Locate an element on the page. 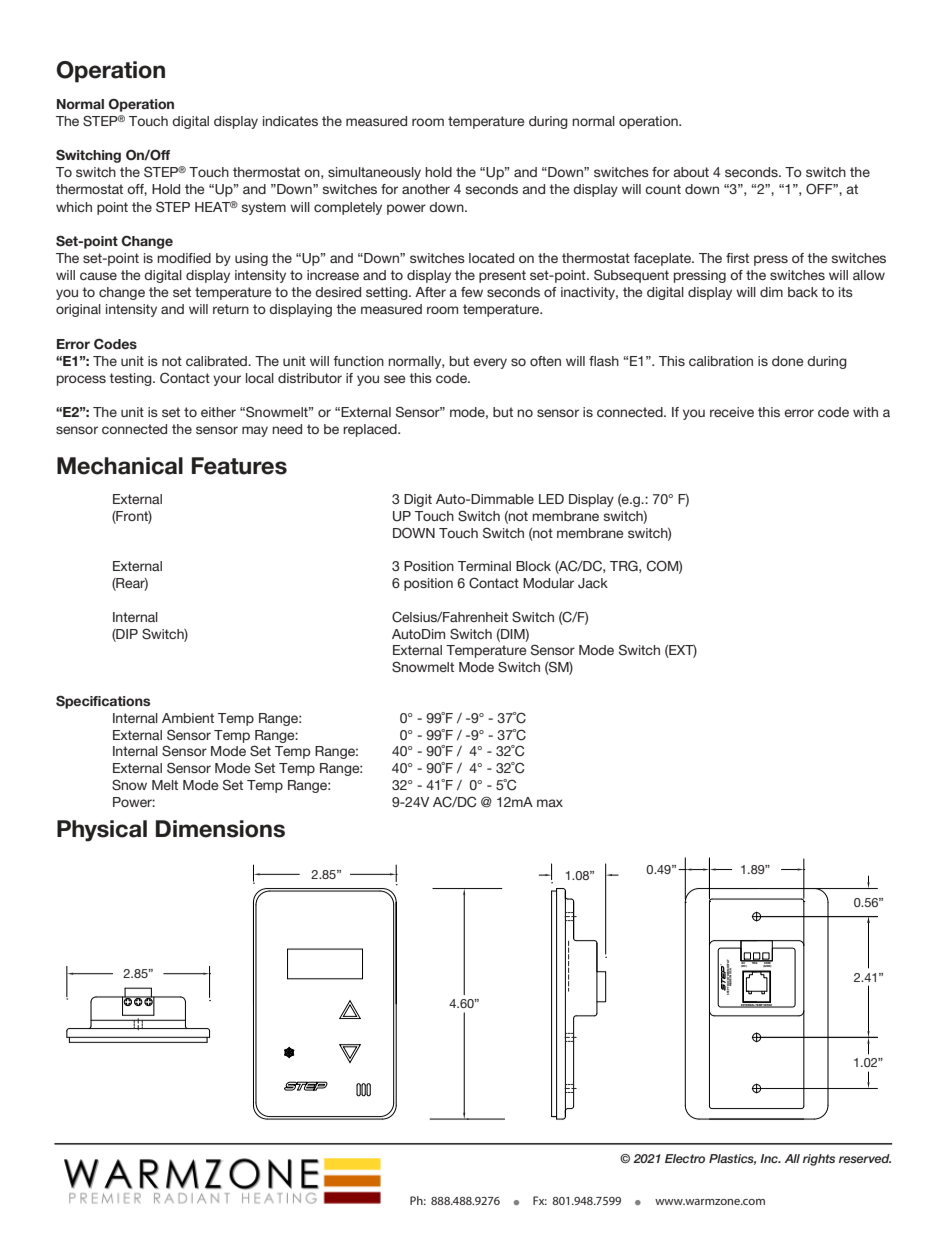  which is located at coordinates (74, 207).
